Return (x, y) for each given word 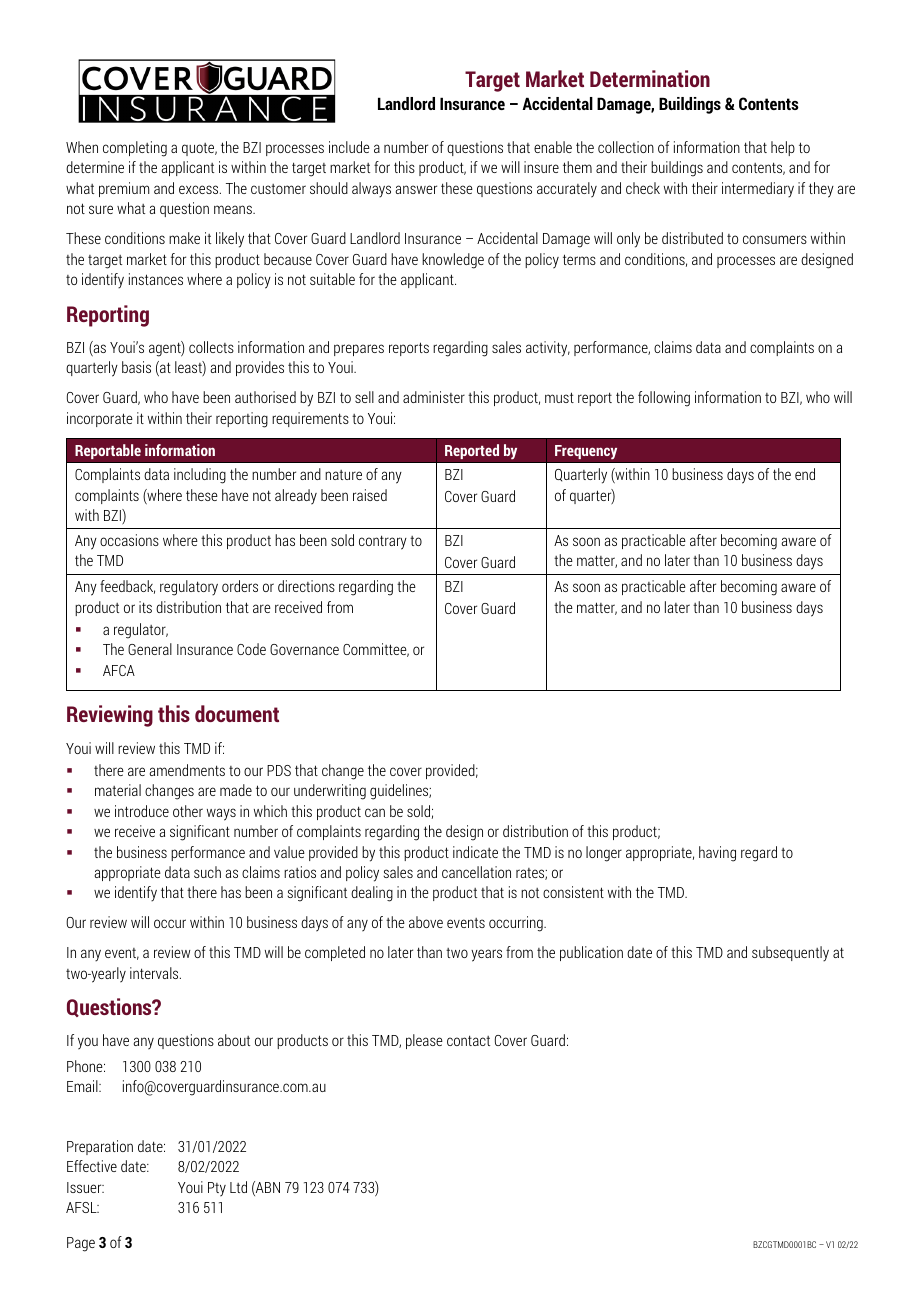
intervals (155, 973)
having (717, 854)
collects (211, 347)
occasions (129, 540)
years (486, 955)
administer (434, 397)
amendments (187, 770)
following (664, 399)
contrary (383, 542)
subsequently (790, 954)
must (559, 397)
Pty (217, 1189)
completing (135, 149)
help (783, 148)
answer (416, 189)
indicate (475, 852)
